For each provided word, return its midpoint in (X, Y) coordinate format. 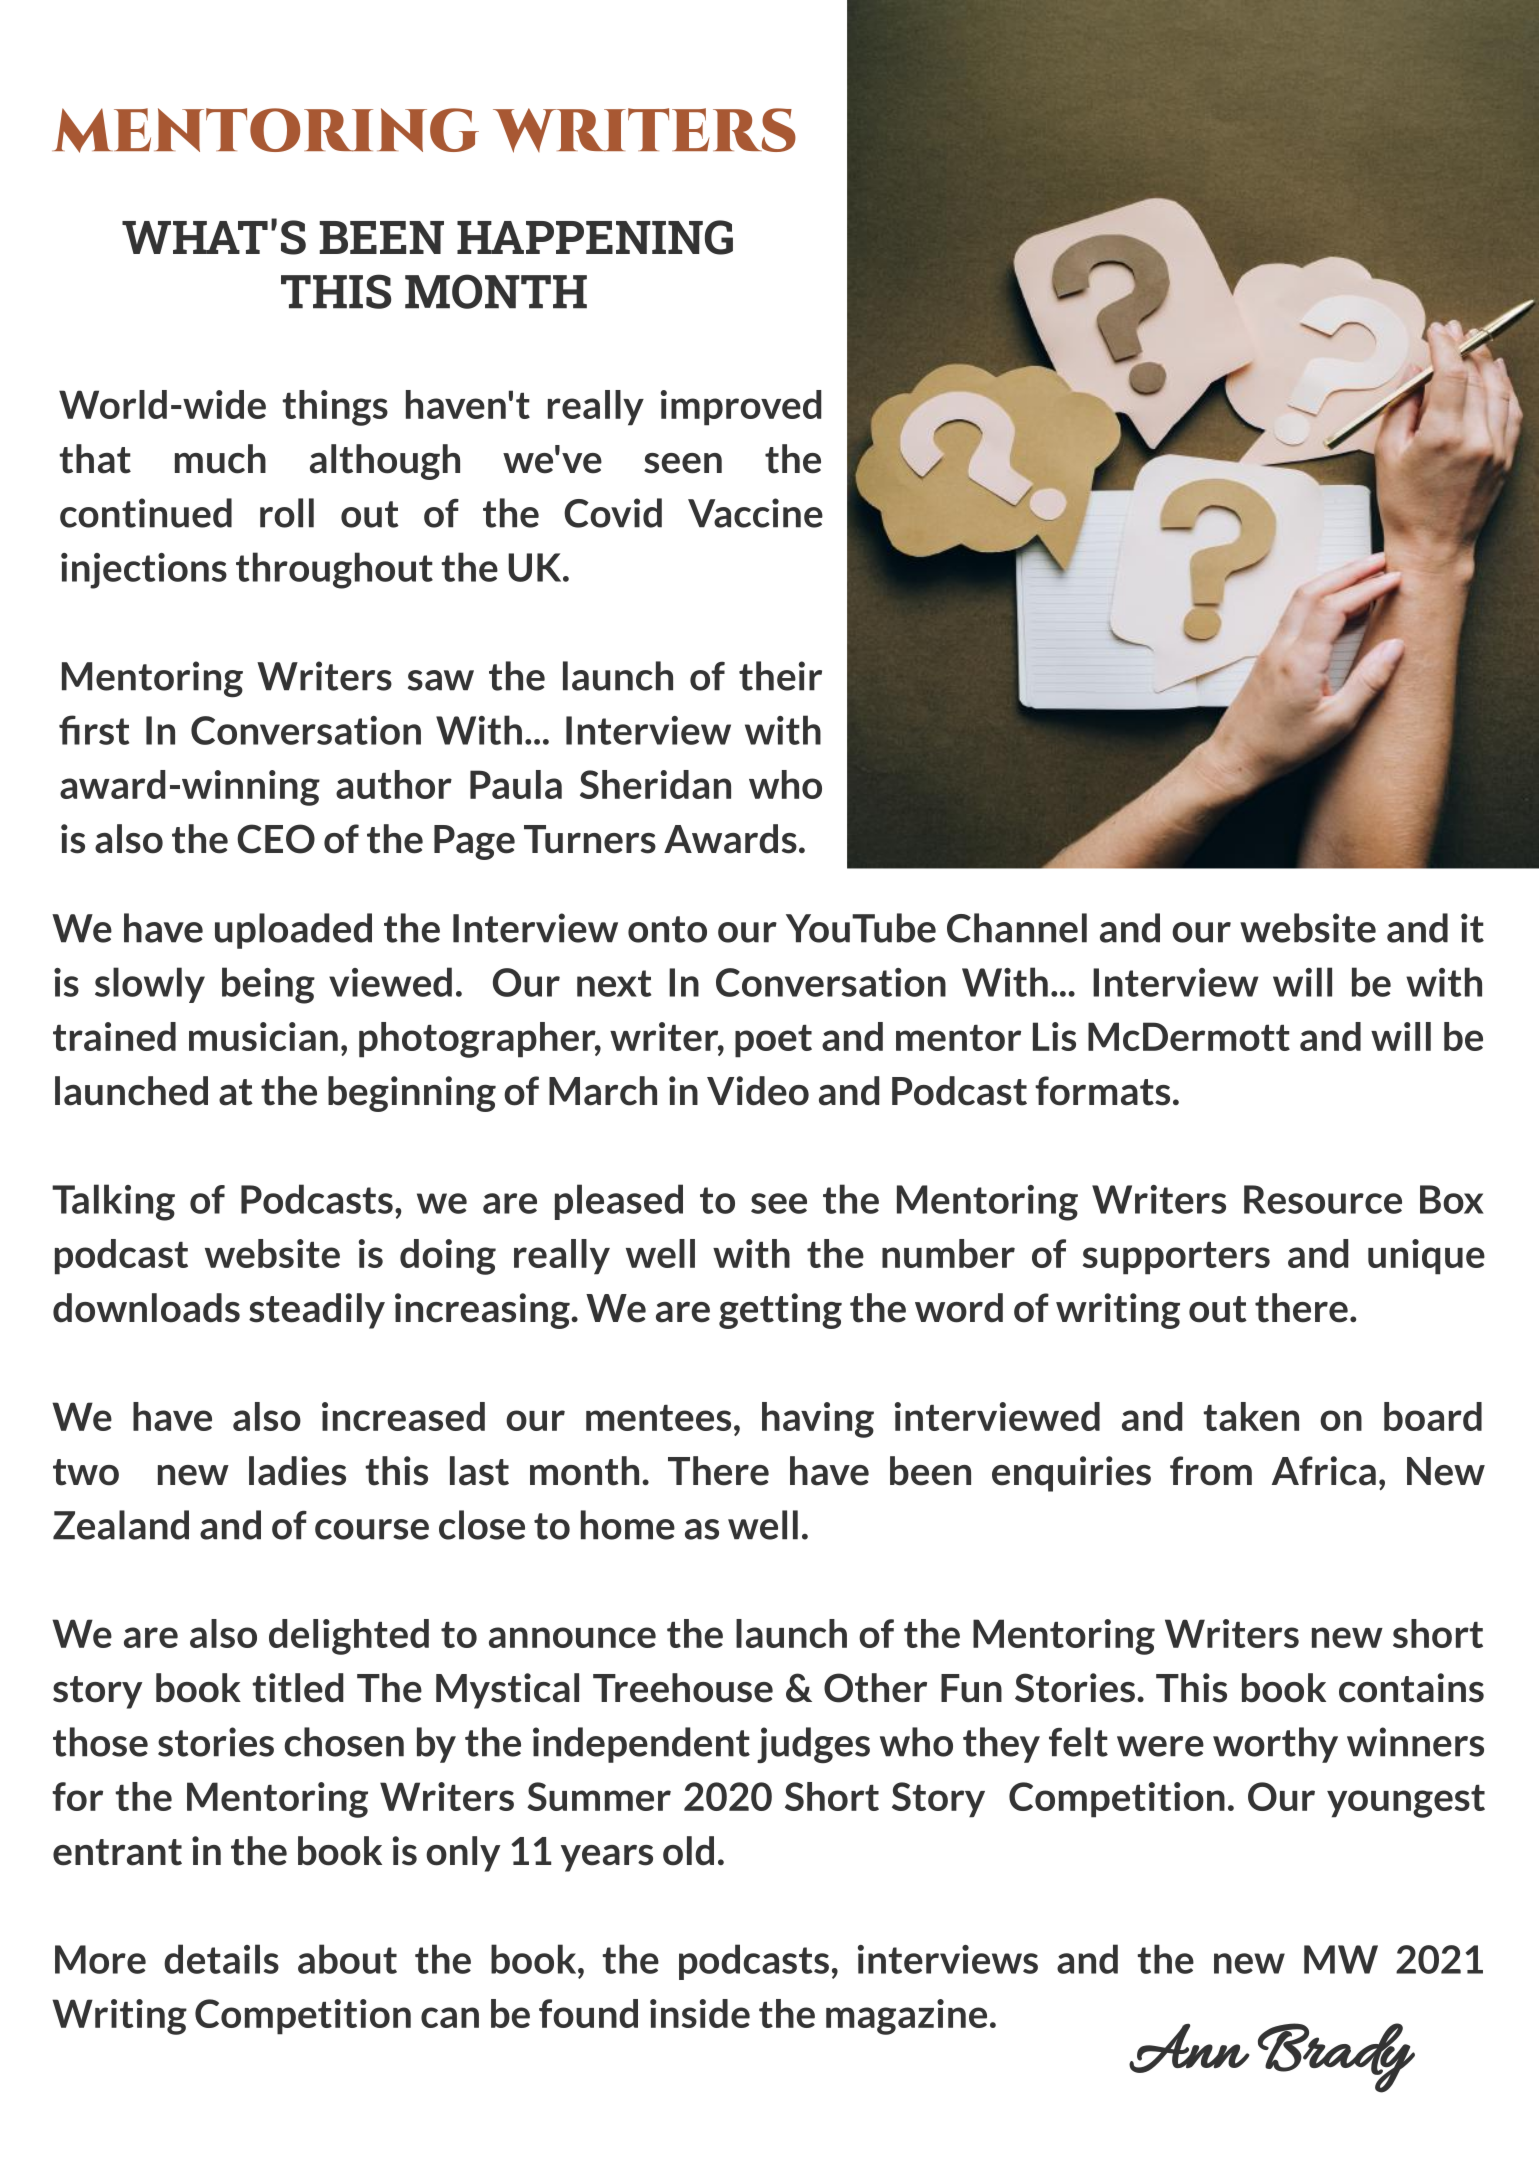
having (818, 1420)
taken (1251, 1416)
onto (667, 929)
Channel (1017, 928)
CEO (276, 839)
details (221, 1959)
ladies (297, 1471)
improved (741, 408)
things (335, 408)
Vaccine (755, 513)
